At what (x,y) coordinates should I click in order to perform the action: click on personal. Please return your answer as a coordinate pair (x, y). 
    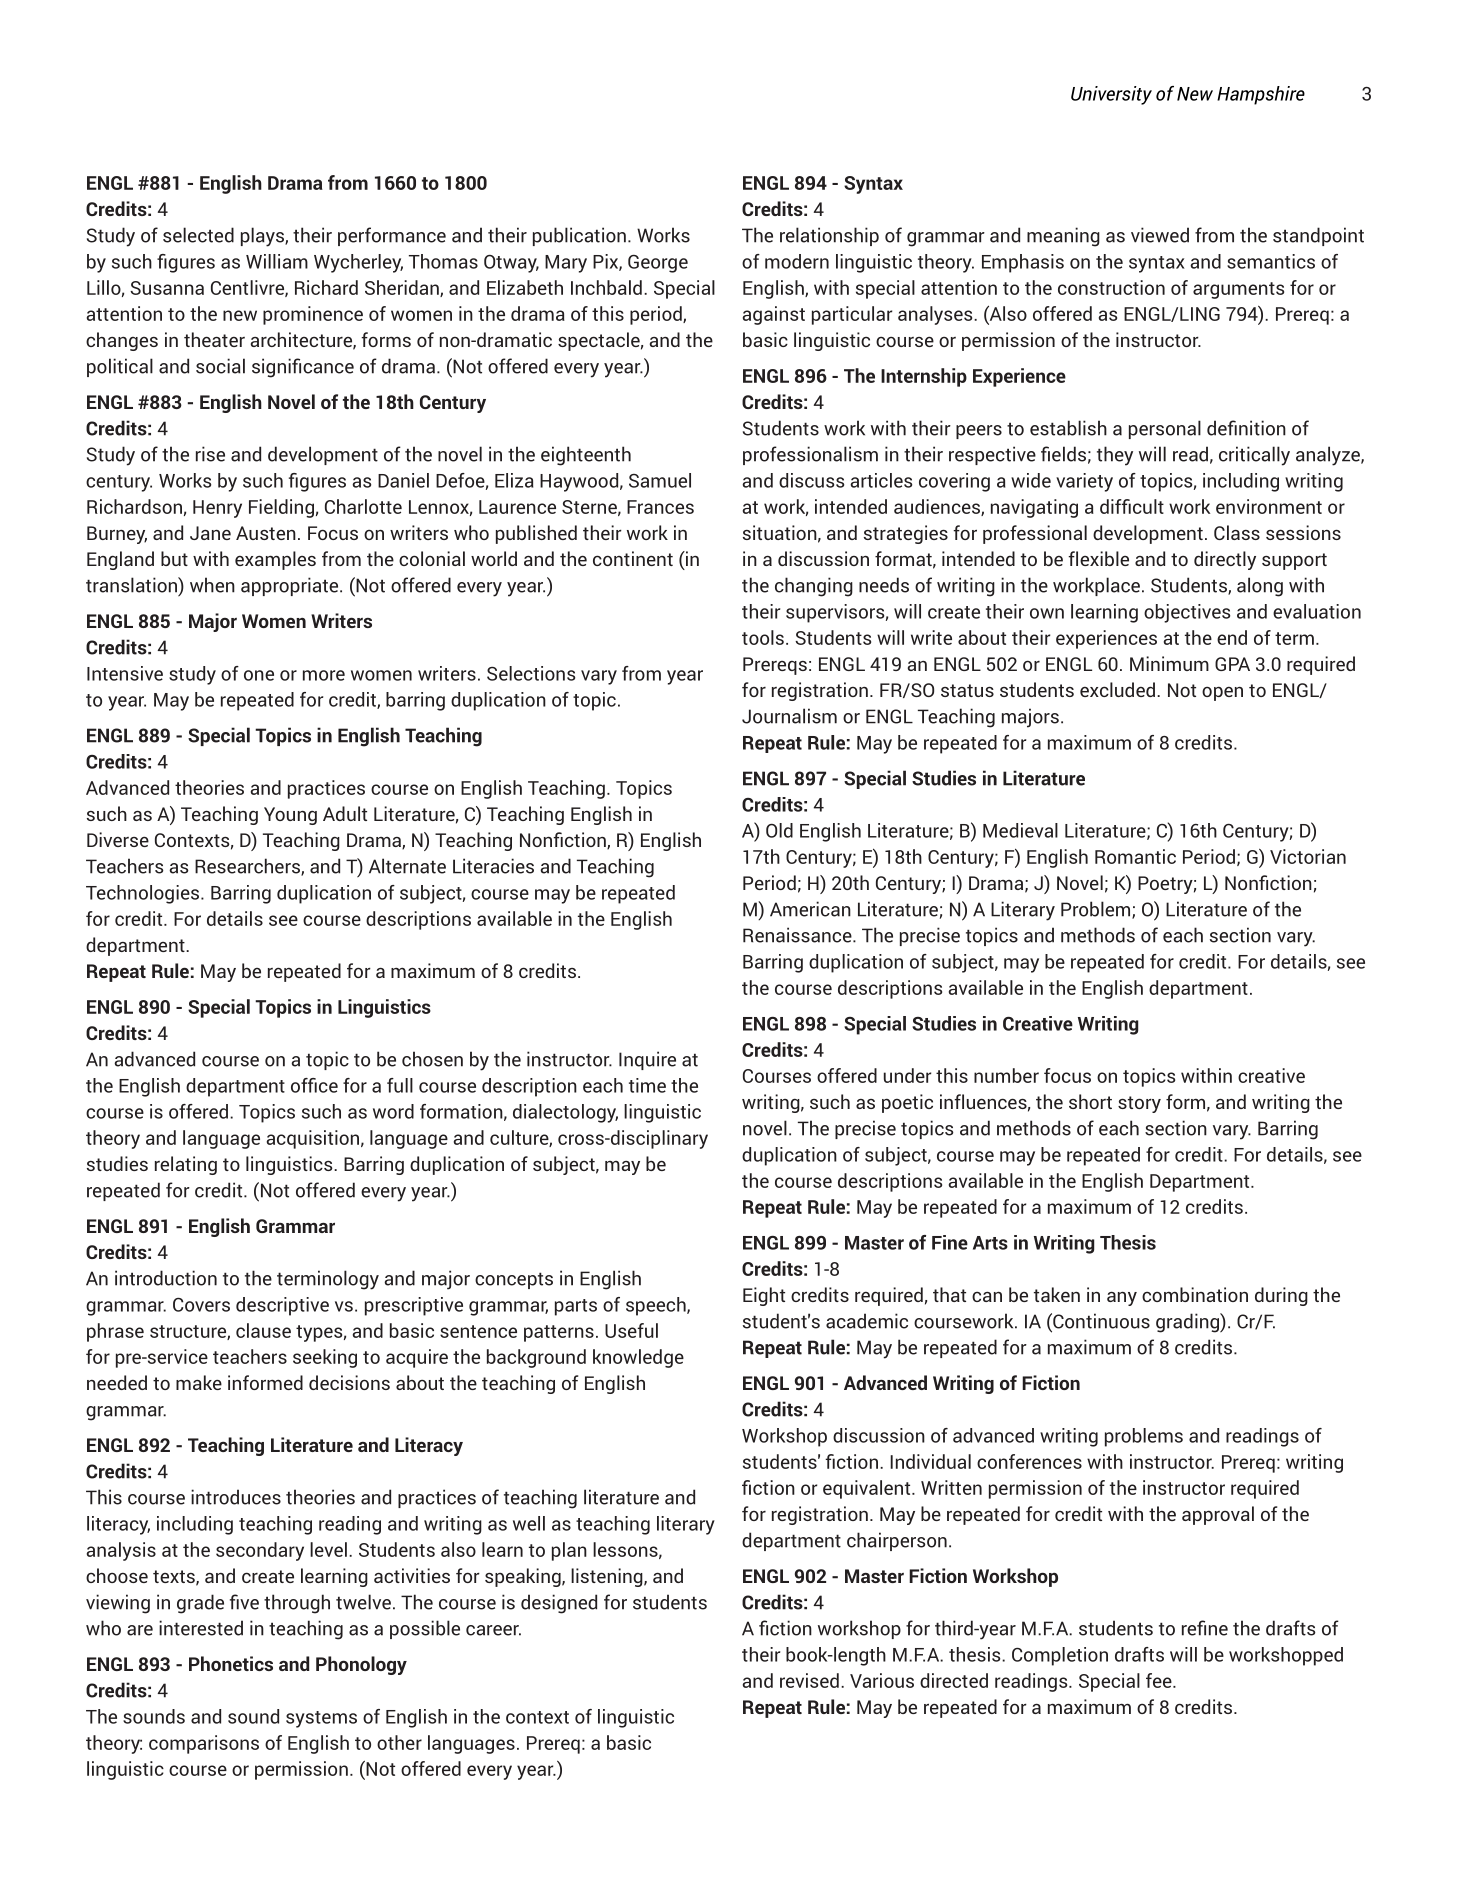
    Looking at the image, I should click on (1165, 429).
